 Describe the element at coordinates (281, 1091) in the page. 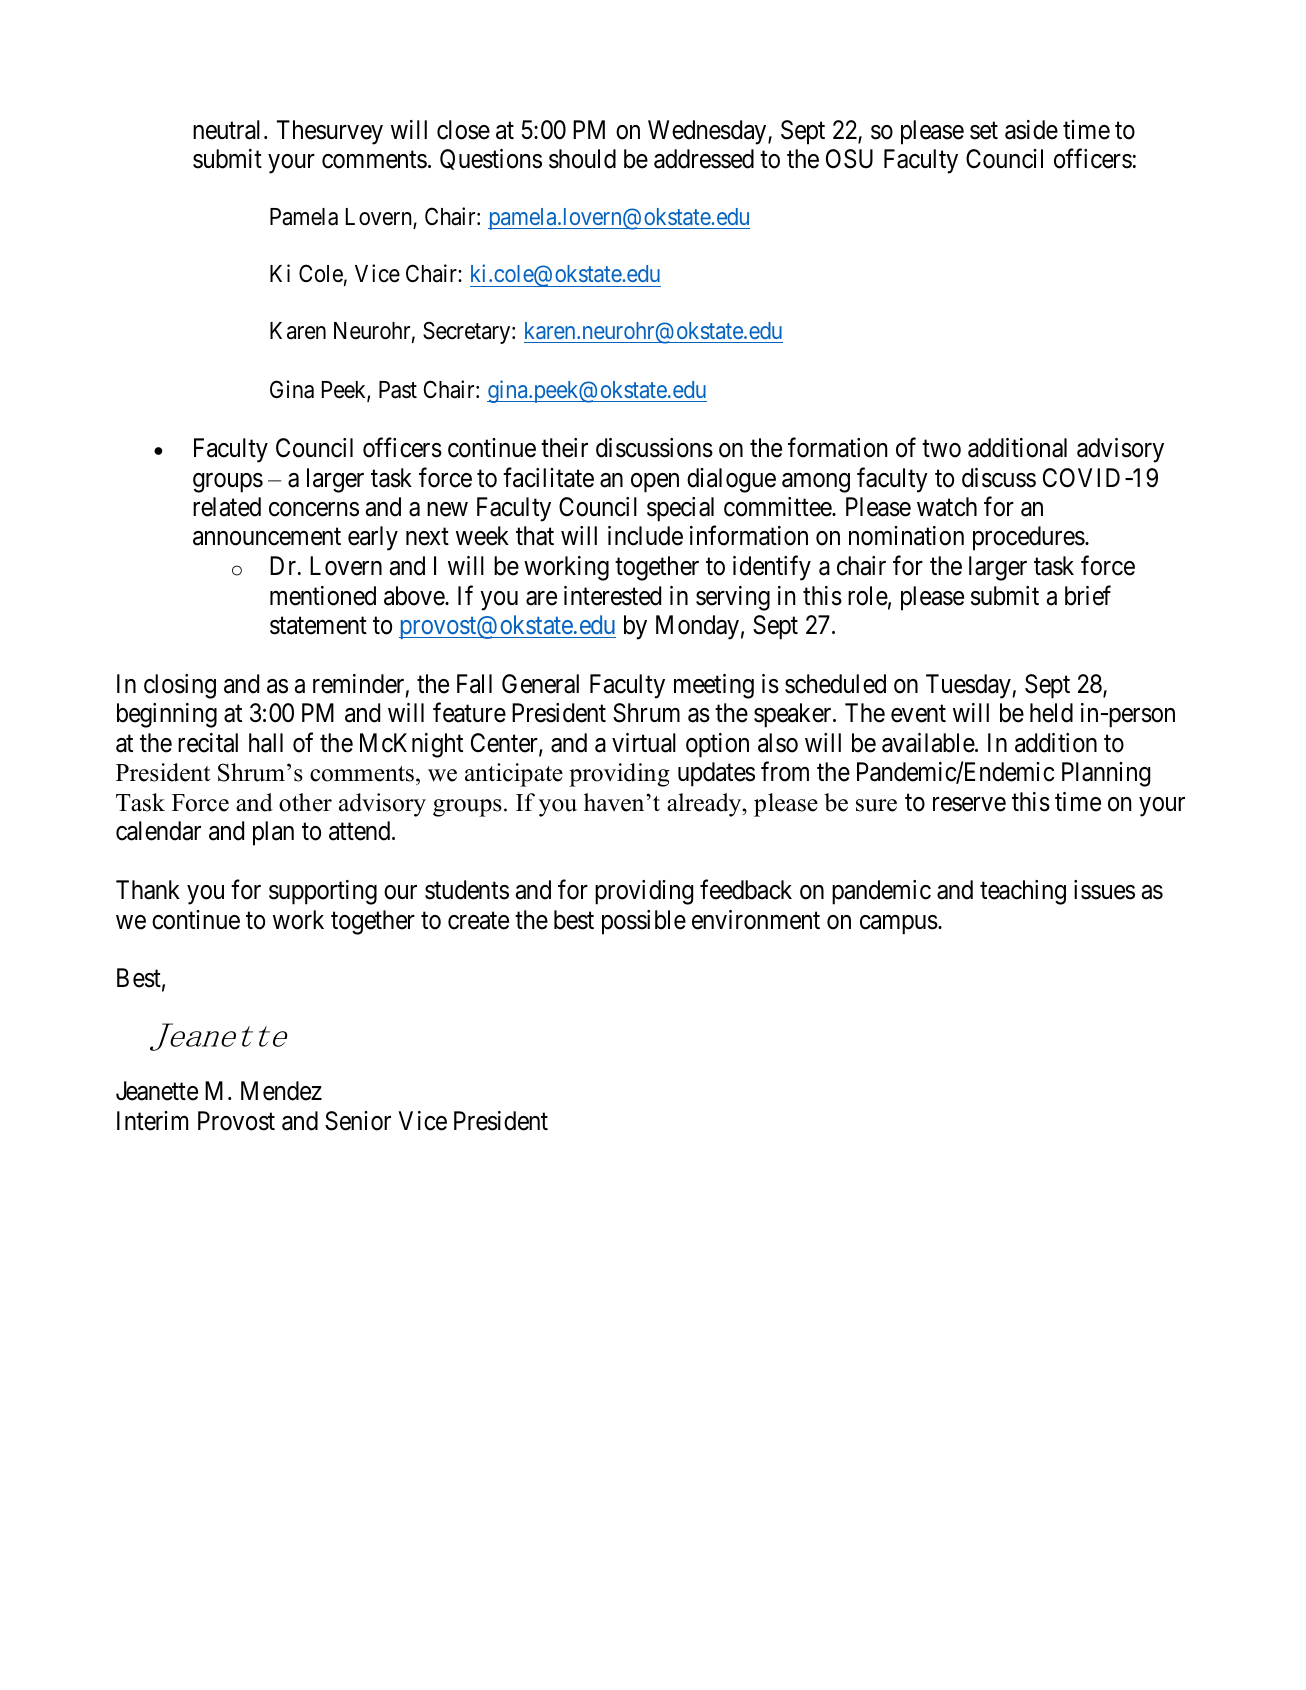

I see `Mendez` at that location.
